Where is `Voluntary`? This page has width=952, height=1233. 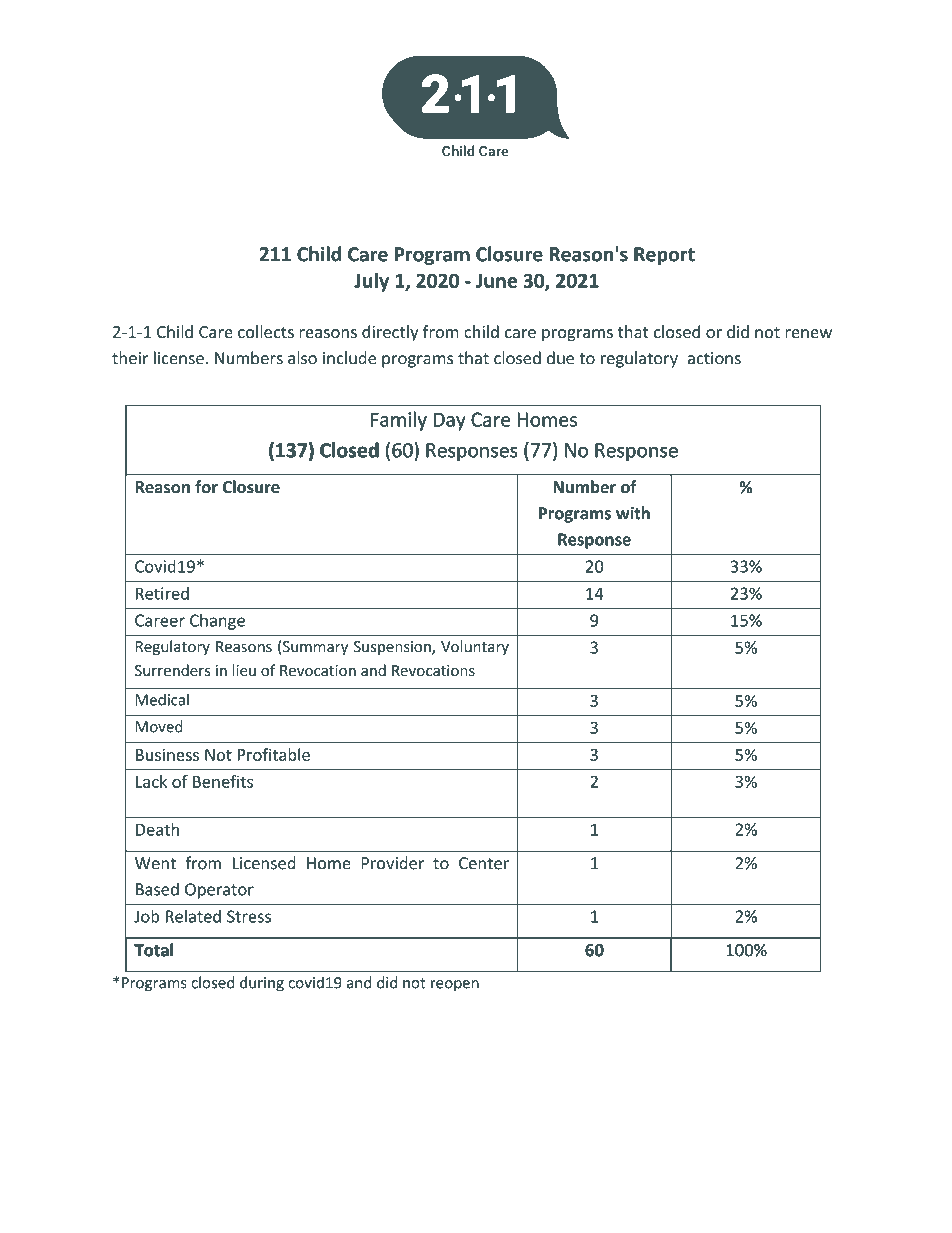 Voluntary is located at coordinates (475, 647).
